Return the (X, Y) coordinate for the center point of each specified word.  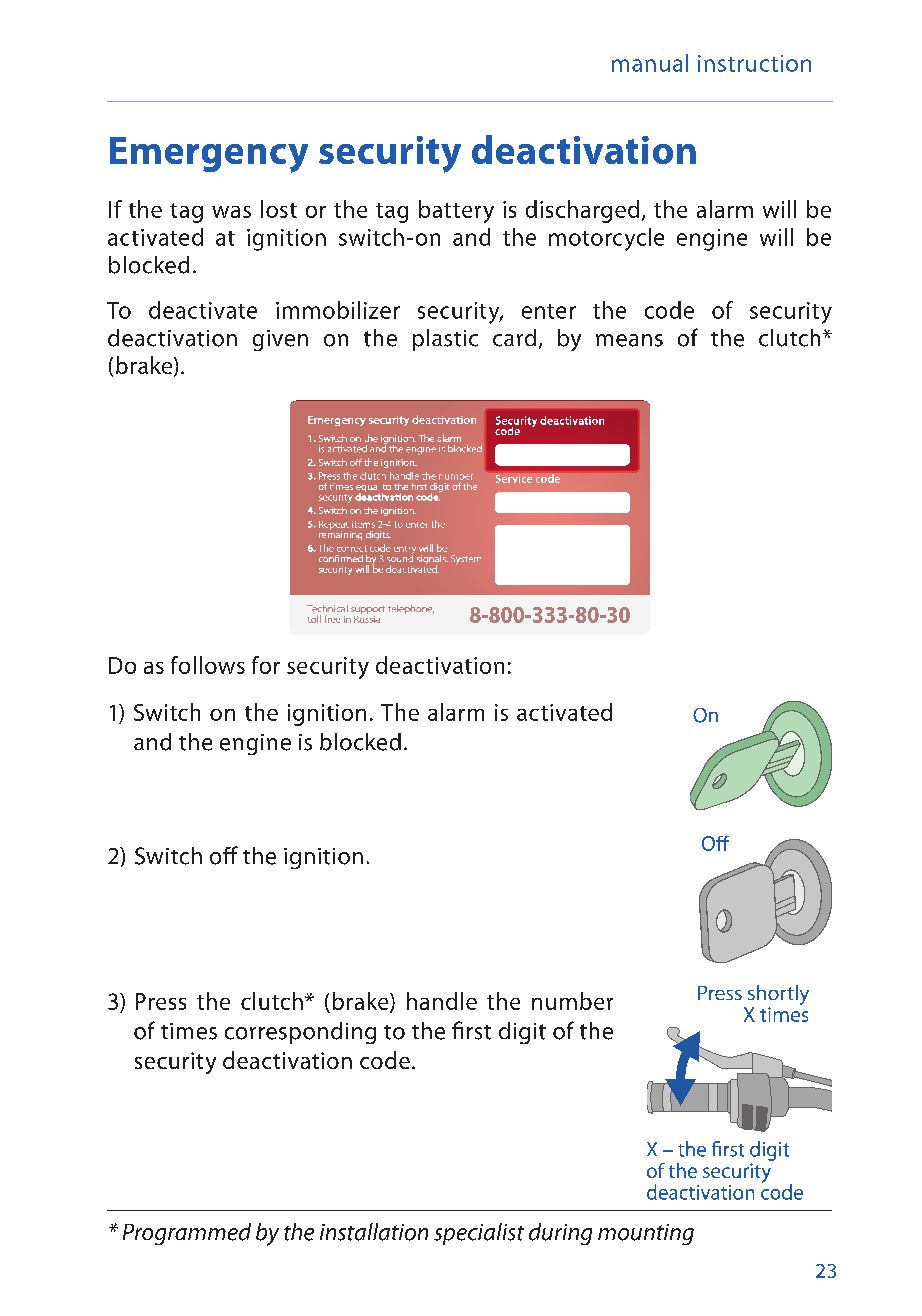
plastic (445, 340)
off (224, 855)
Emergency (209, 155)
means (629, 340)
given (280, 340)
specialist (479, 1234)
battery (456, 211)
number (572, 1001)
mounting (646, 1234)
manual (650, 63)
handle (442, 1001)
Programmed (187, 1234)
